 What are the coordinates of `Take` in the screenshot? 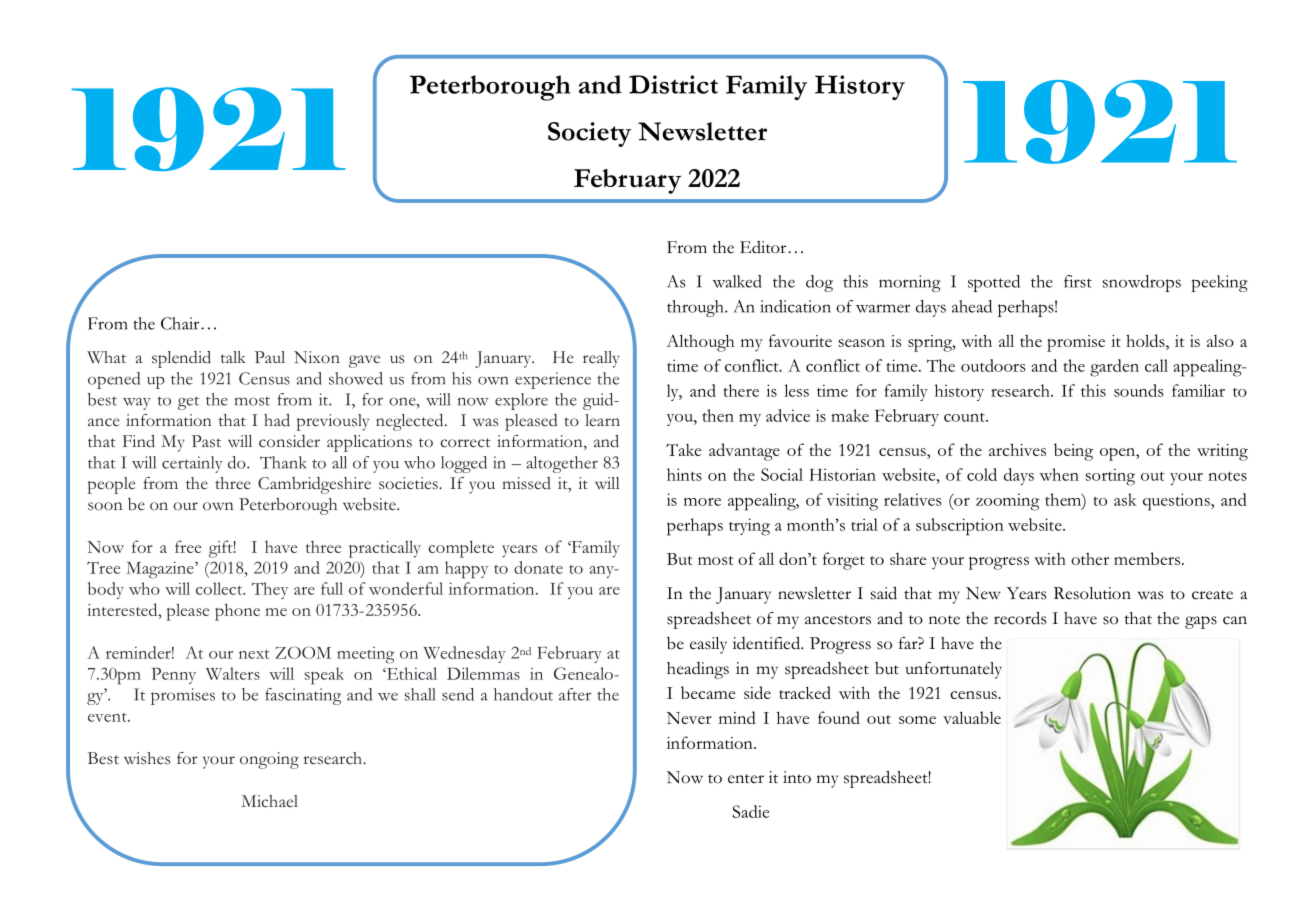 It's located at (683, 450).
